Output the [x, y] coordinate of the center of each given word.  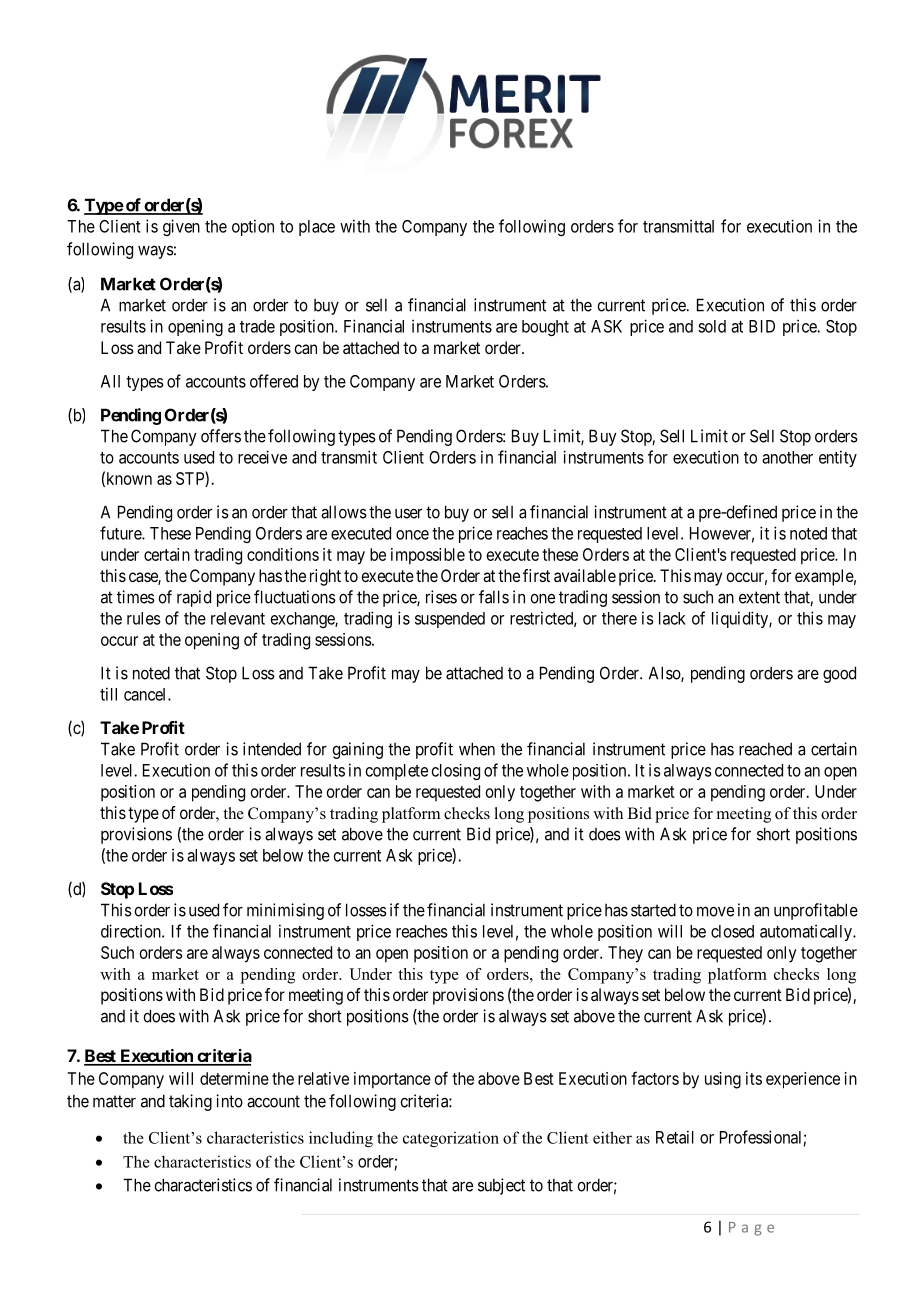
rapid [194, 598]
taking [190, 1102]
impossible [428, 556]
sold [712, 326]
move [715, 911]
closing [456, 772]
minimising [285, 911]
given [181, 227]
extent [759, 597]
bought [545, 328]
